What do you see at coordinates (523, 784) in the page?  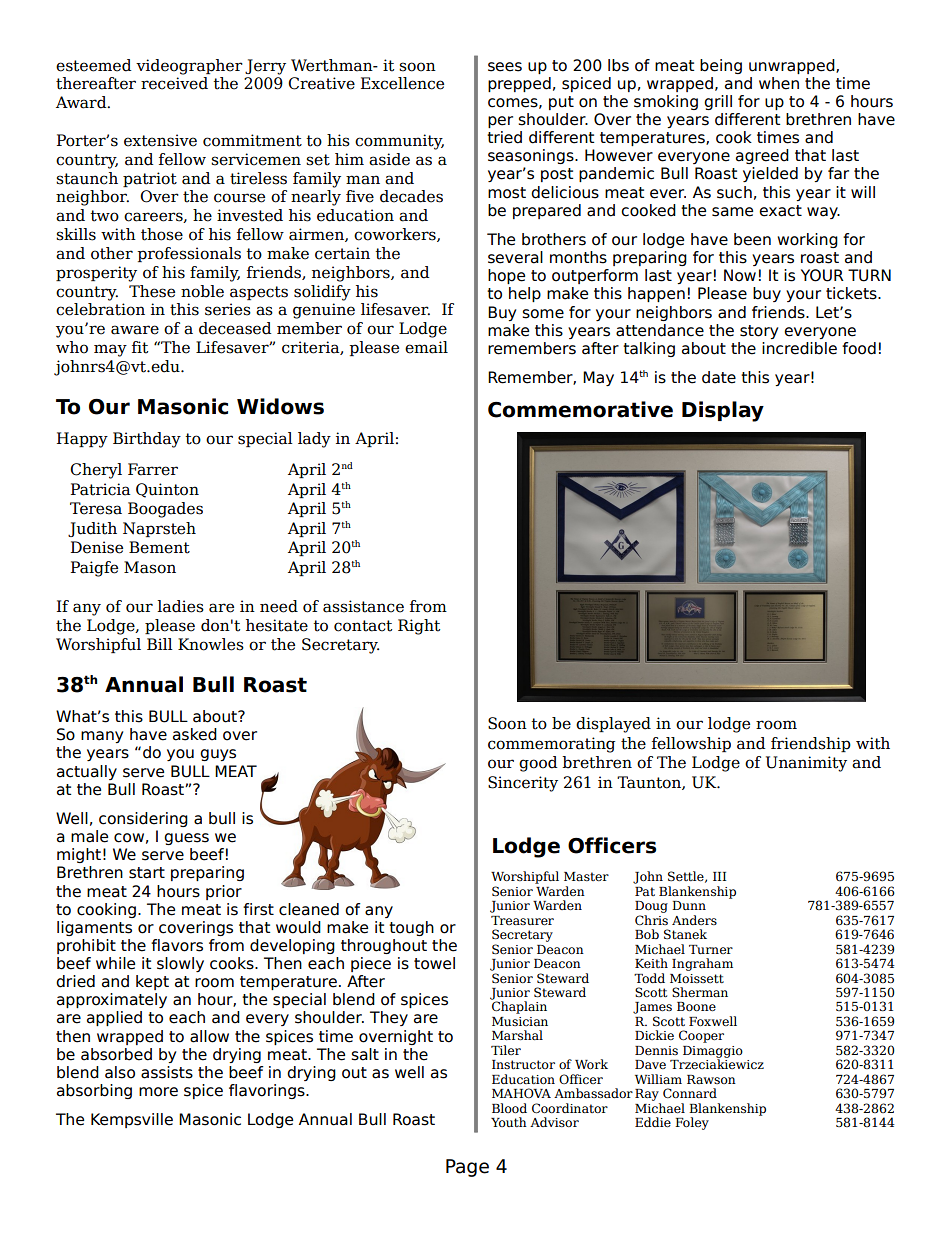 I see `Sincerity` at bounding box center [523, 784].
